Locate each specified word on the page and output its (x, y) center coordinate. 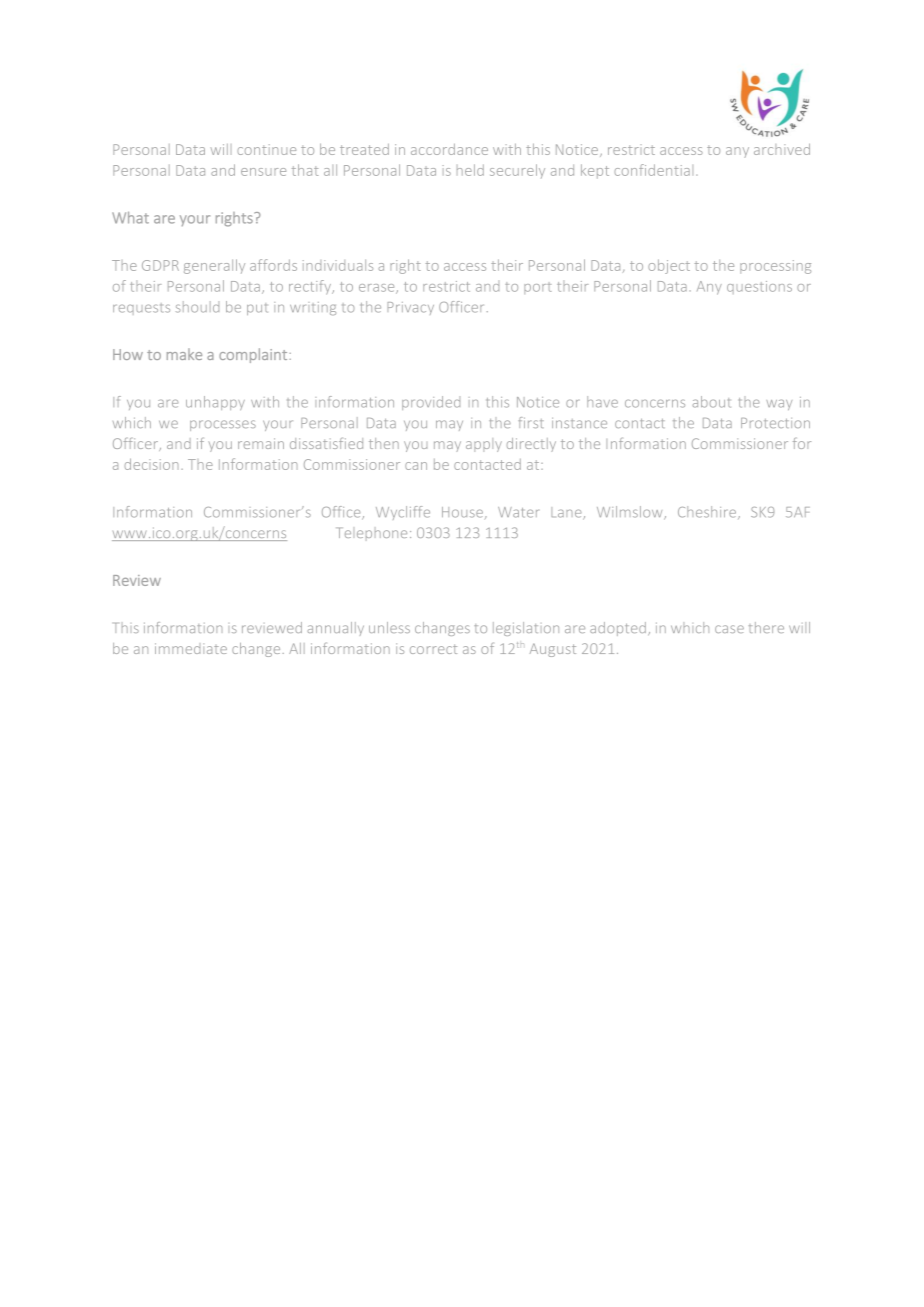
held (470, 170)
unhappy (215, 403)
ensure (263, 172)
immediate (191, 648)
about (712, 402)
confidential (653, 170)
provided (431, 403)
